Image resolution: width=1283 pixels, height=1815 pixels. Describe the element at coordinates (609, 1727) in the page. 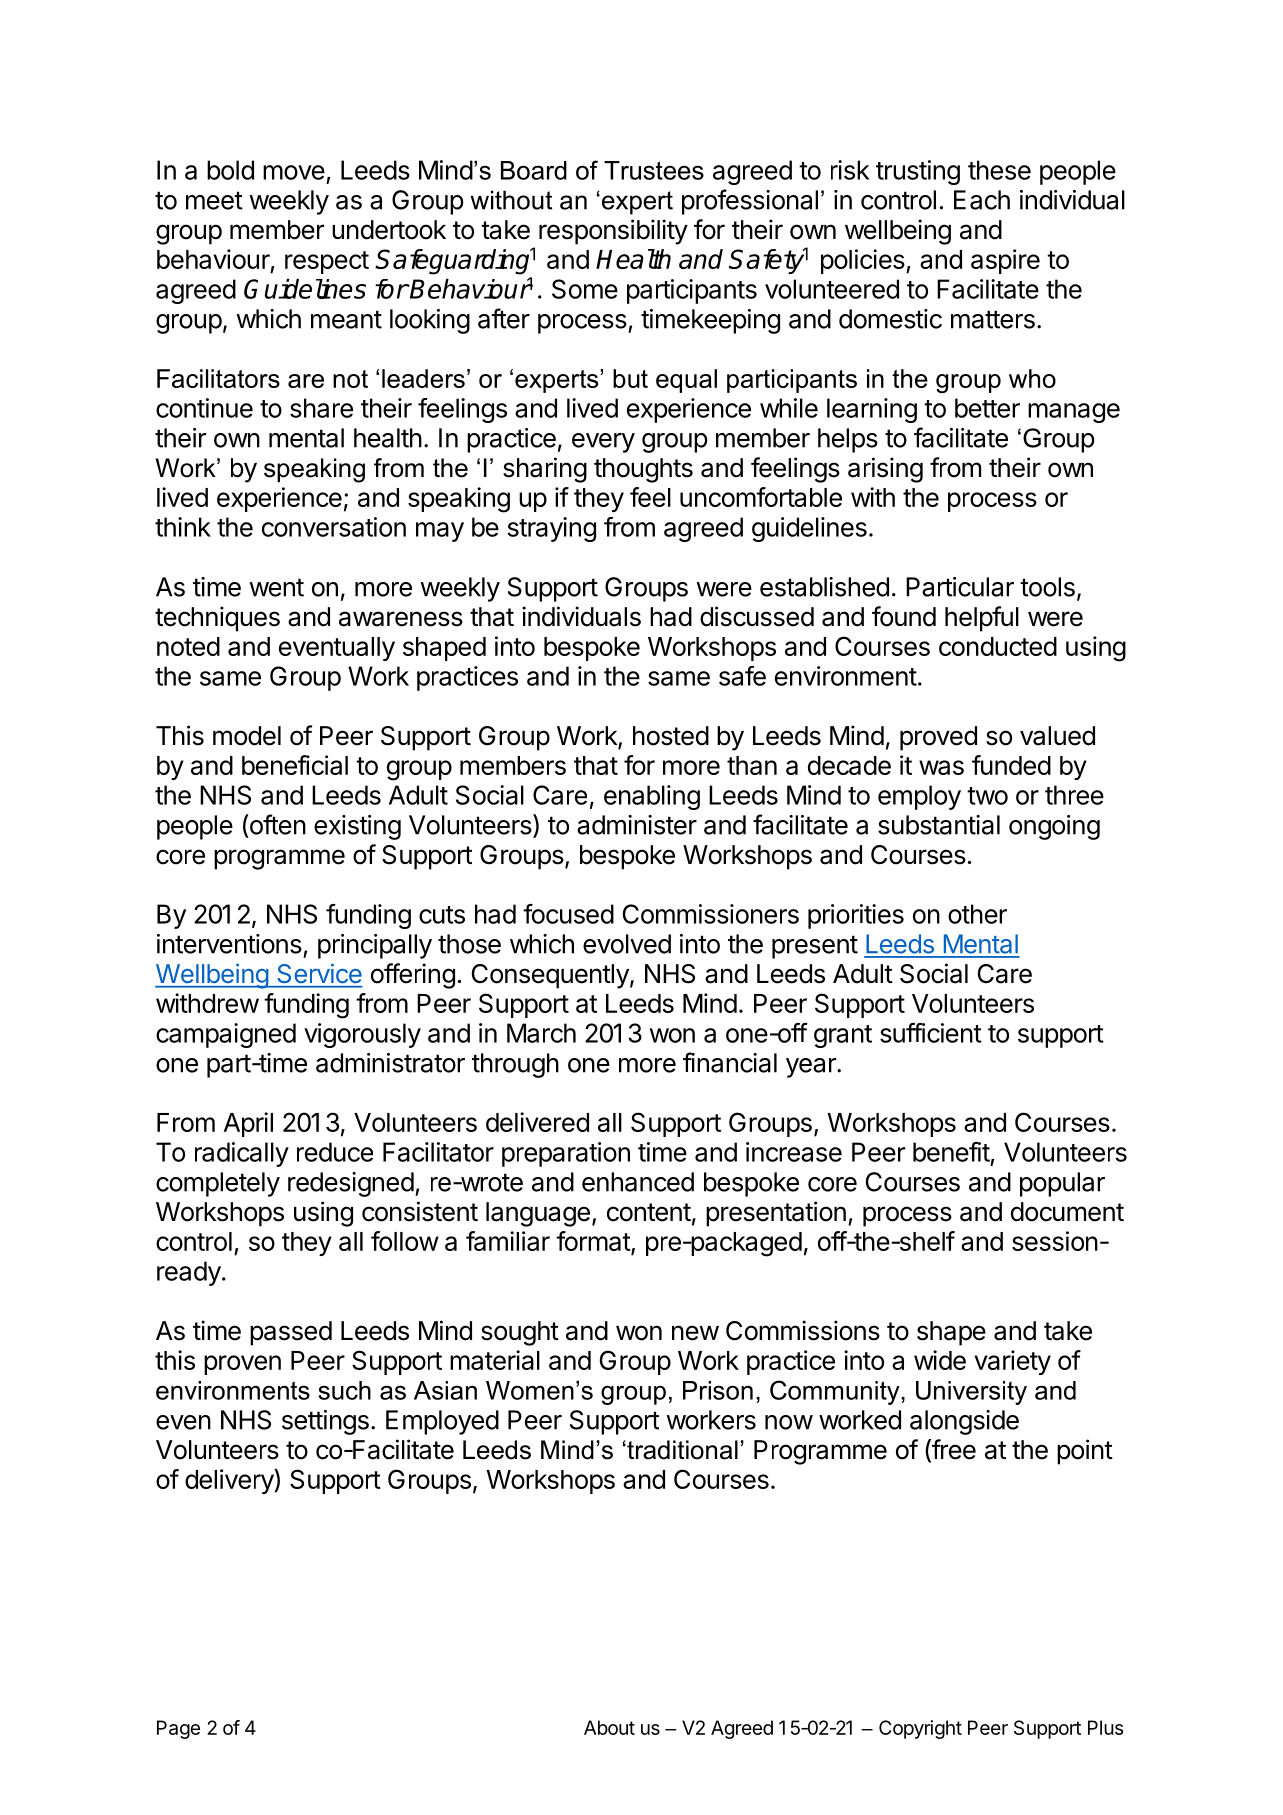

I see `About` at that location.
